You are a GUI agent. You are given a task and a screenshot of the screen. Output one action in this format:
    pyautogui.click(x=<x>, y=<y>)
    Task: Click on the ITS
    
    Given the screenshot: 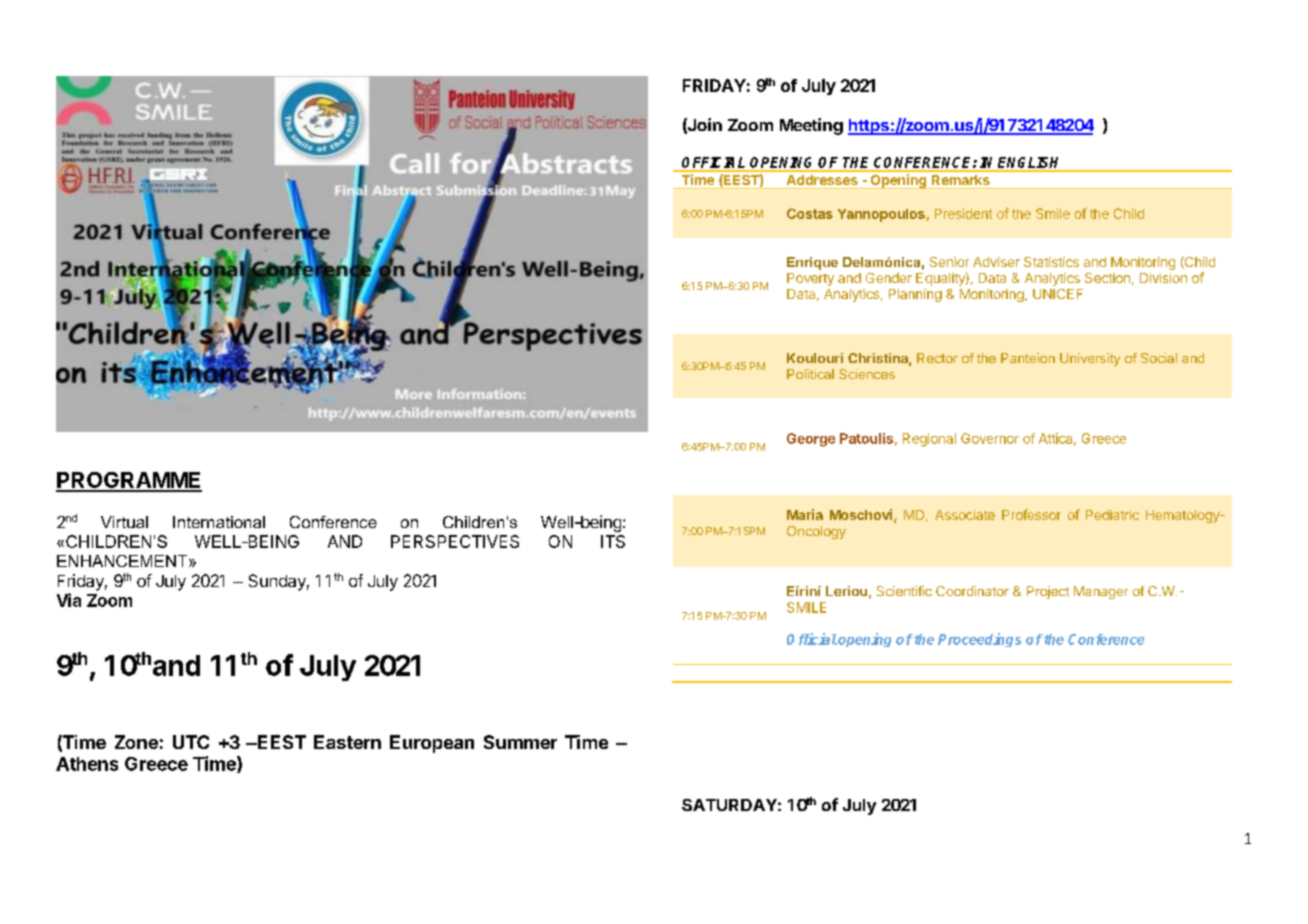 What is the action you would take?
    pyautogui.click(x=613, y=541)
